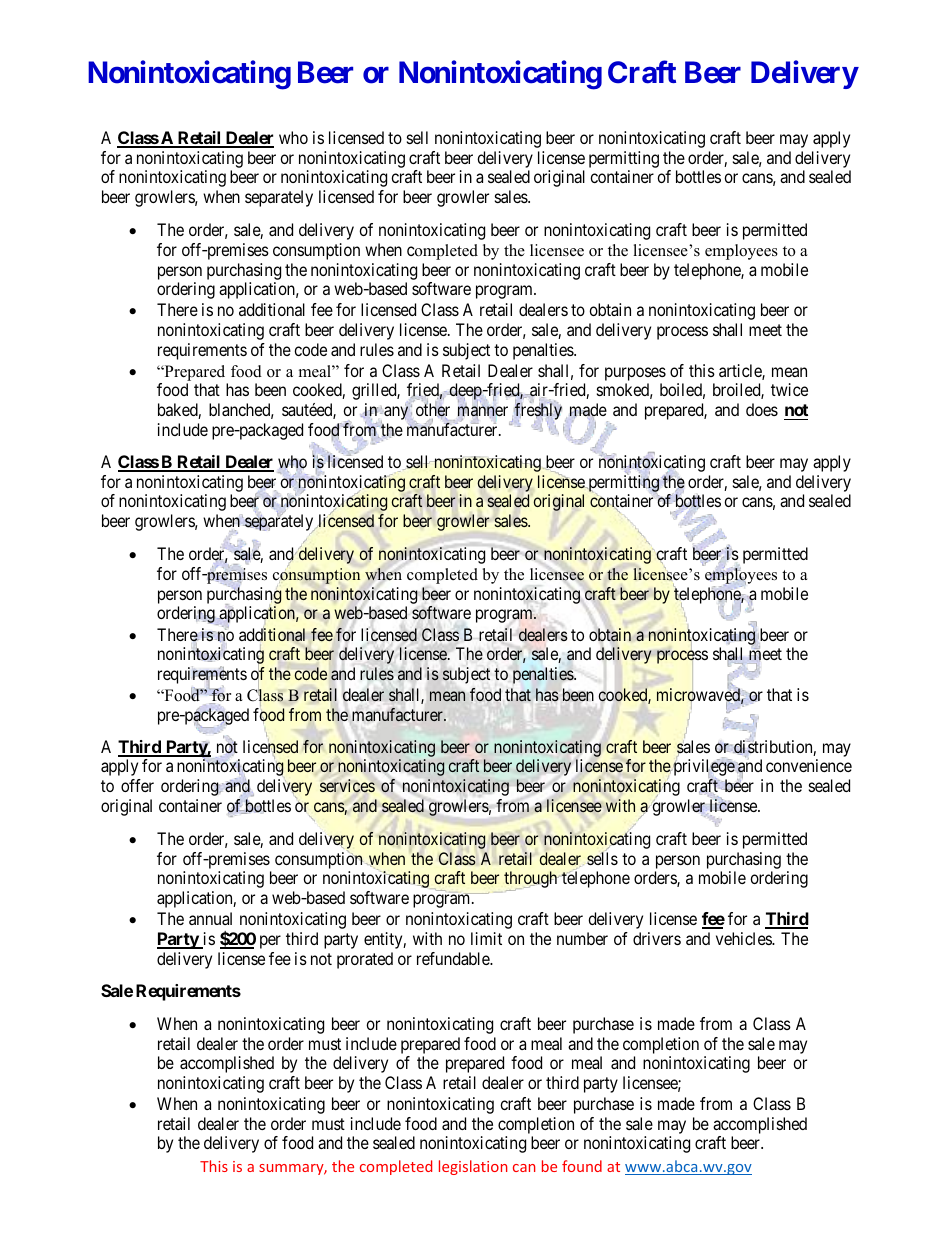 The image size is (952, 1233). I want to click on any, so click(396, 413).
